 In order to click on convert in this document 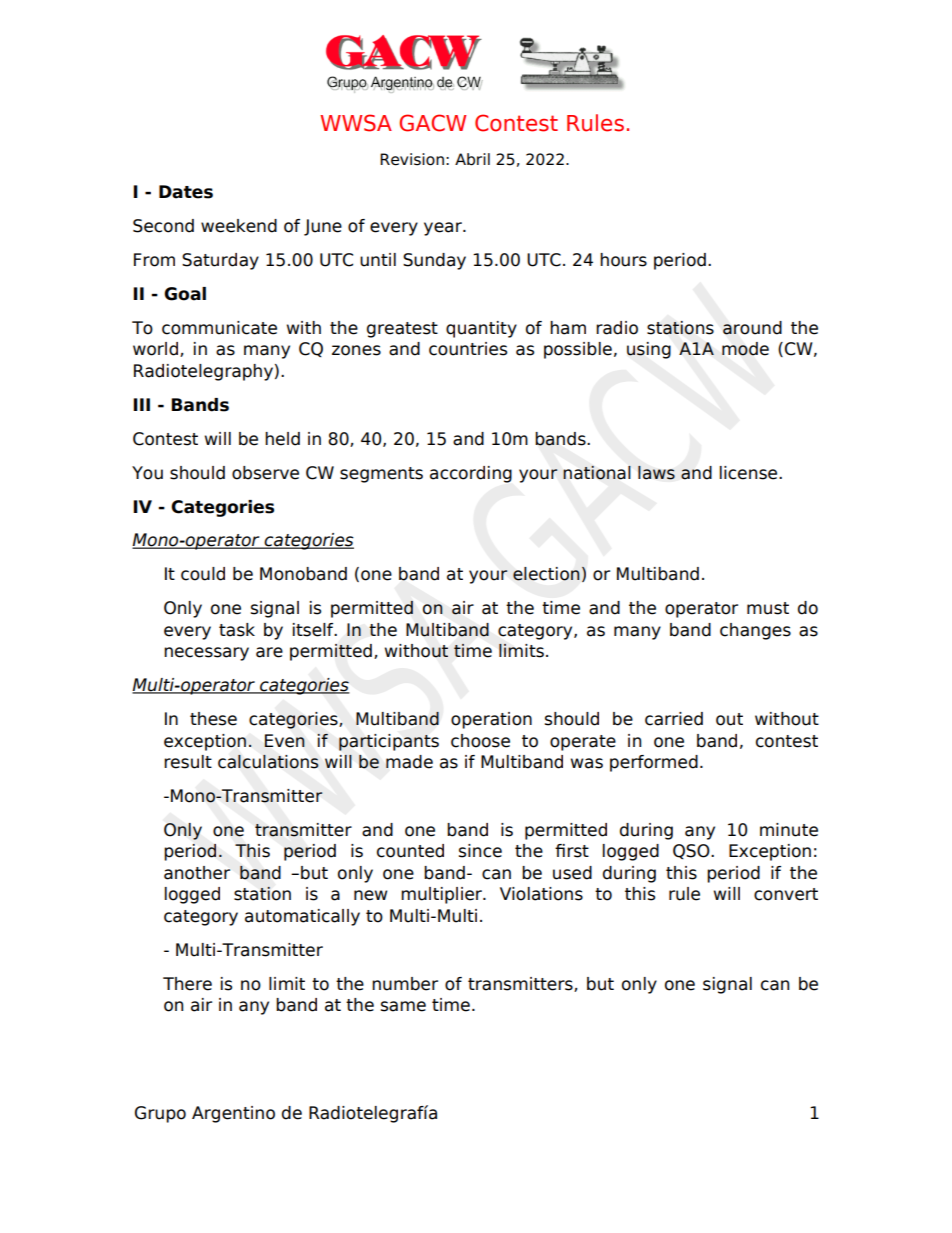, I will do `click(786, 894)`.
